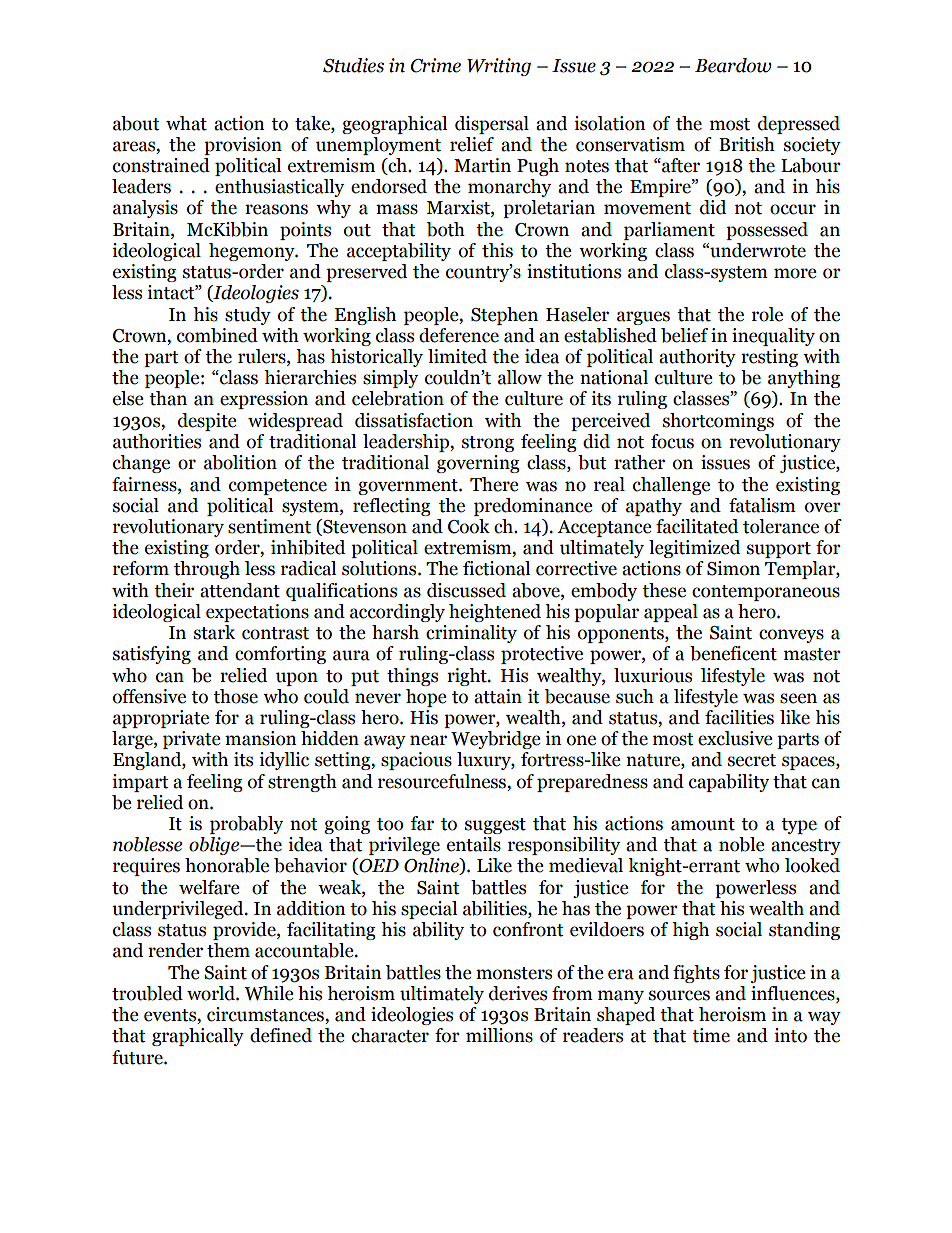 The width and height of the document is (952, 1233). I want to click on what, so click(186, 123).
